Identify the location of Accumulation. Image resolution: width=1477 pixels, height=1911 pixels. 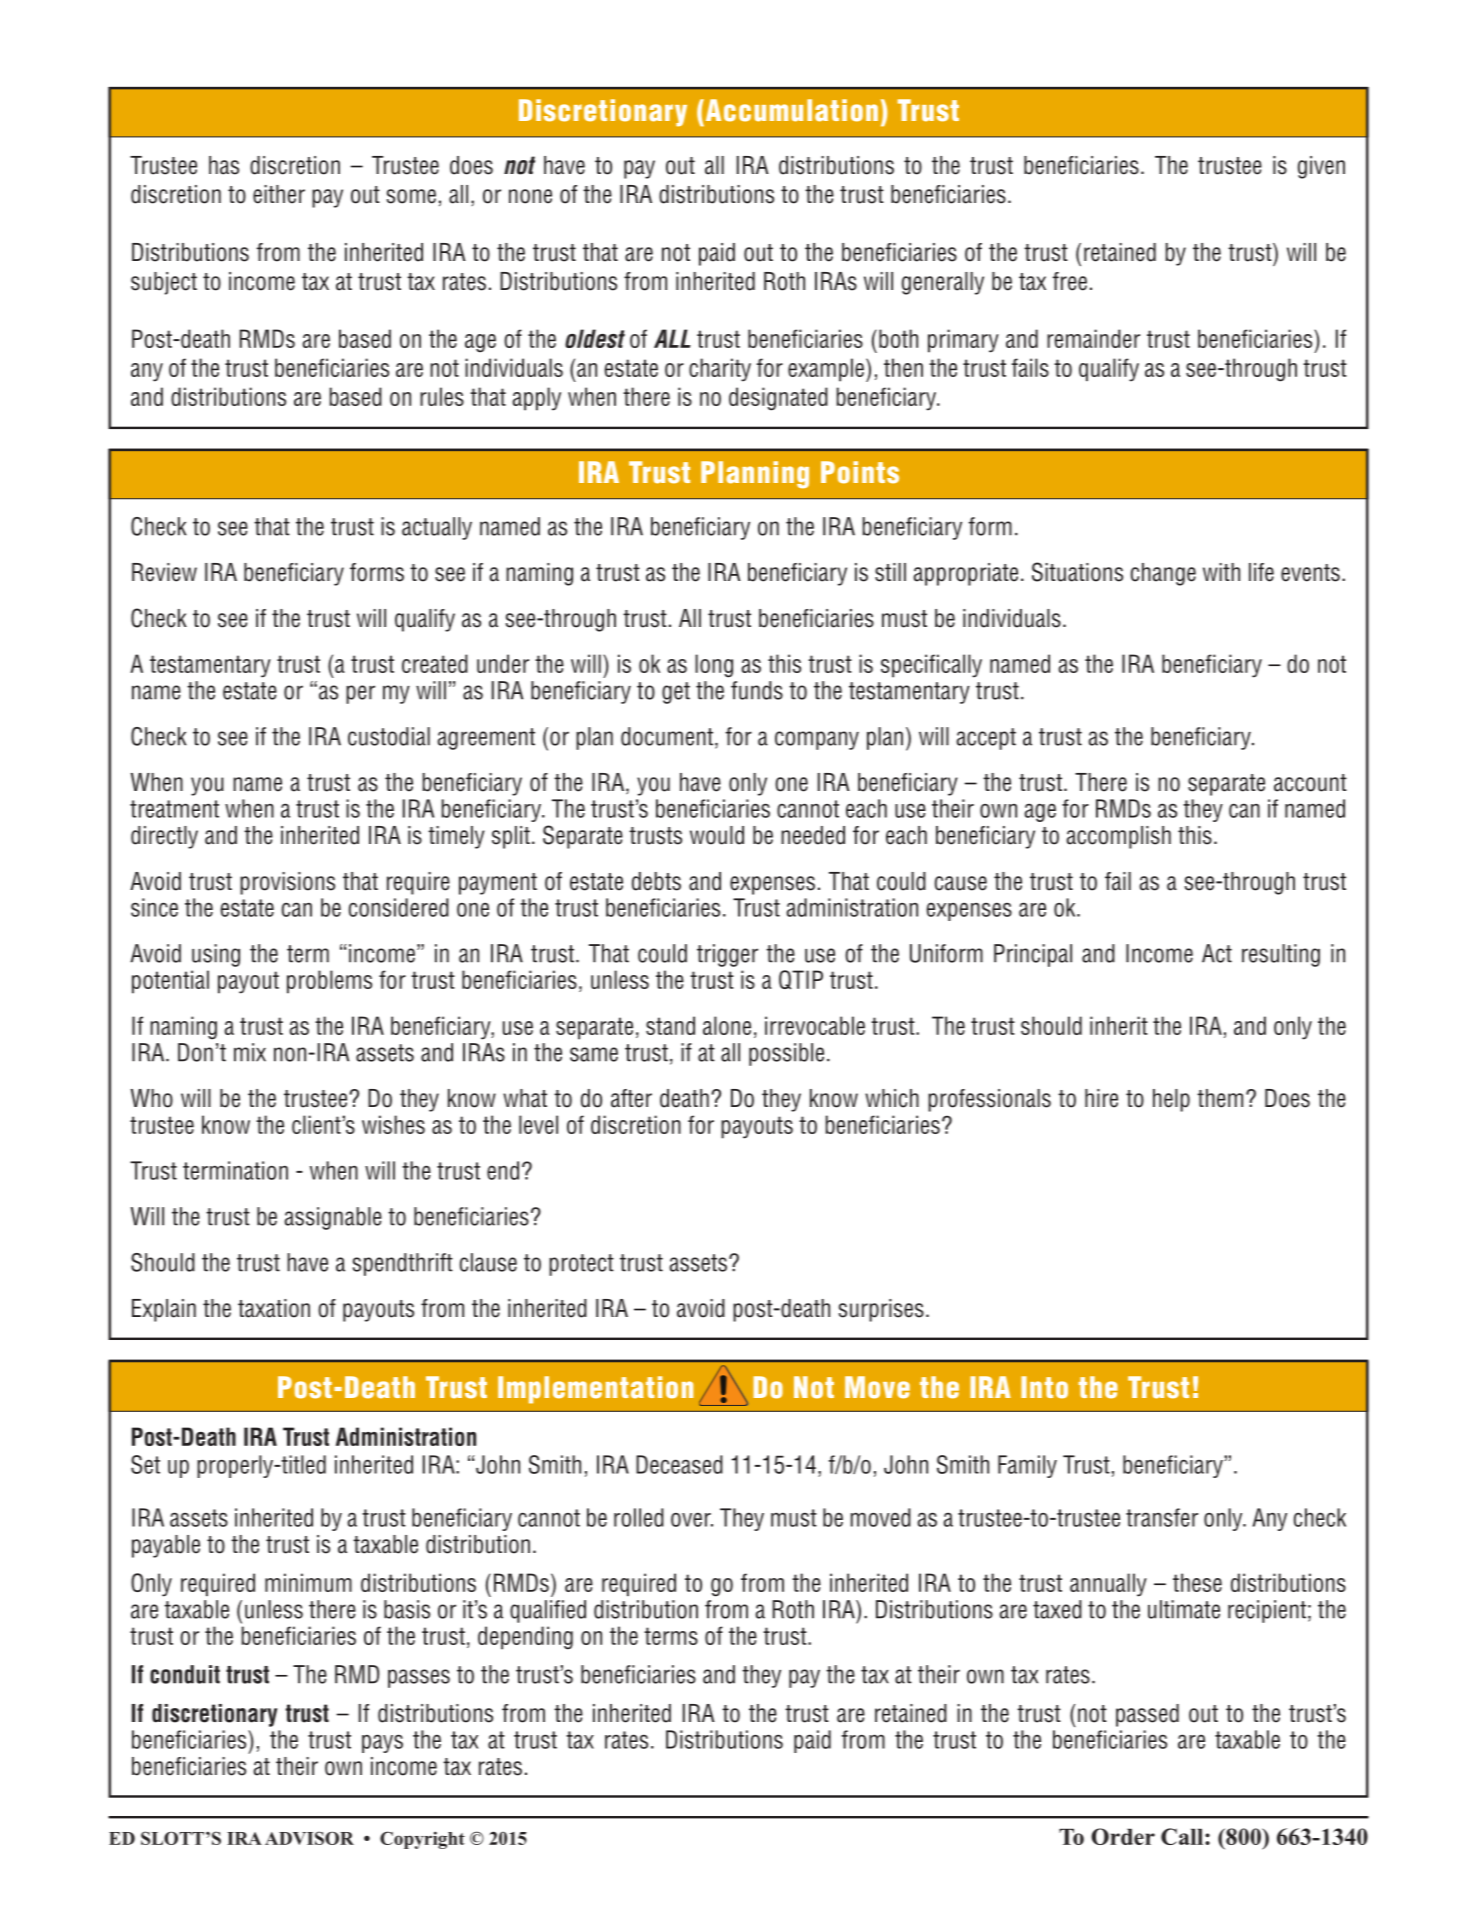
(790, 110).
